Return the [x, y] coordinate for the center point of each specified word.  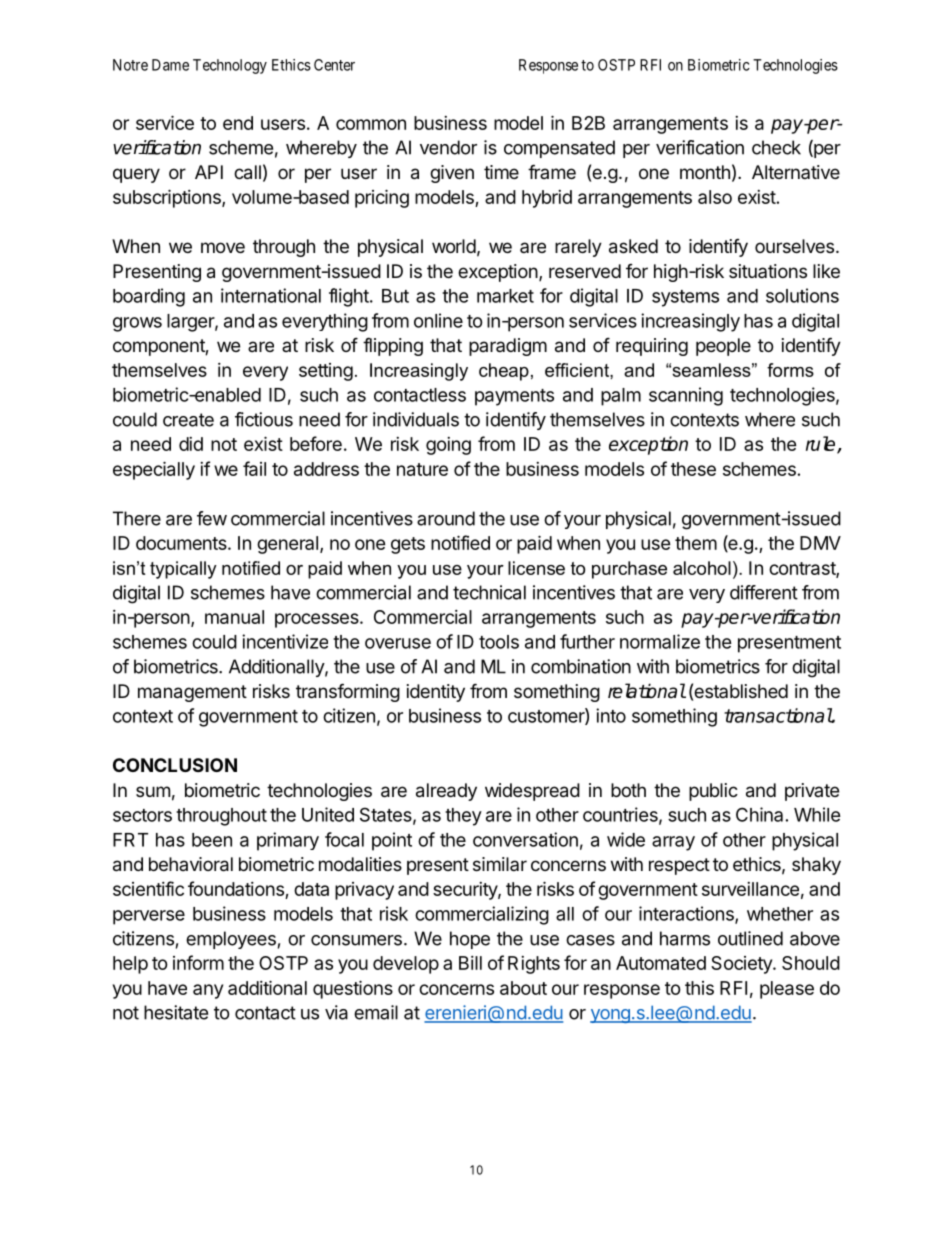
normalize [660, 641]
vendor [448, 147]
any [208, 991]
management [192, 693]
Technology [230, 66]
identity [436, 693]
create [188, 420]
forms [790, 370]
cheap [504, 372]
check [776, 147]
